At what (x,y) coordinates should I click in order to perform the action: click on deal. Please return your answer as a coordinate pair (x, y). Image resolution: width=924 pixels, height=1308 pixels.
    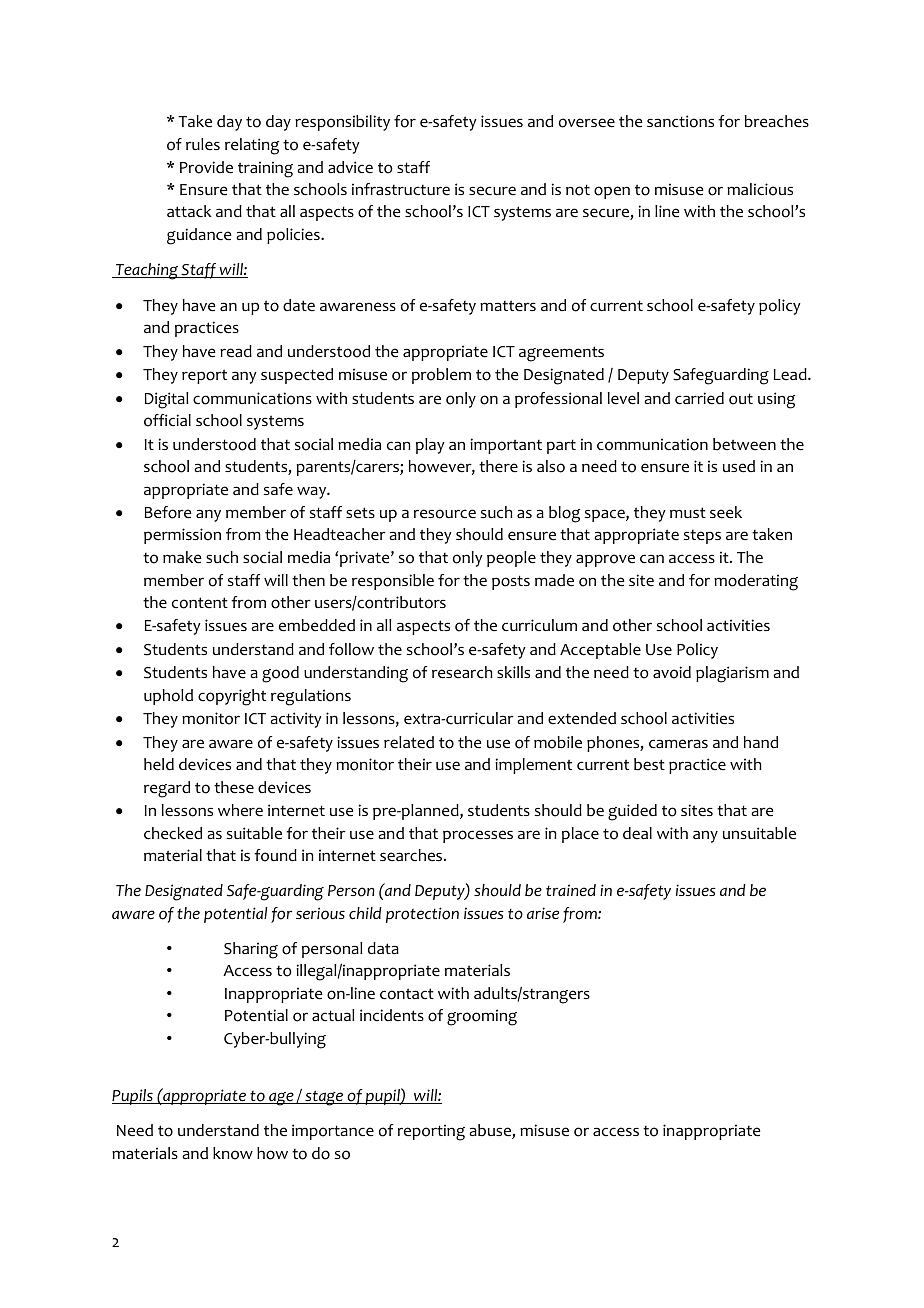
    Looking at the image, I should click on (637, 833).
